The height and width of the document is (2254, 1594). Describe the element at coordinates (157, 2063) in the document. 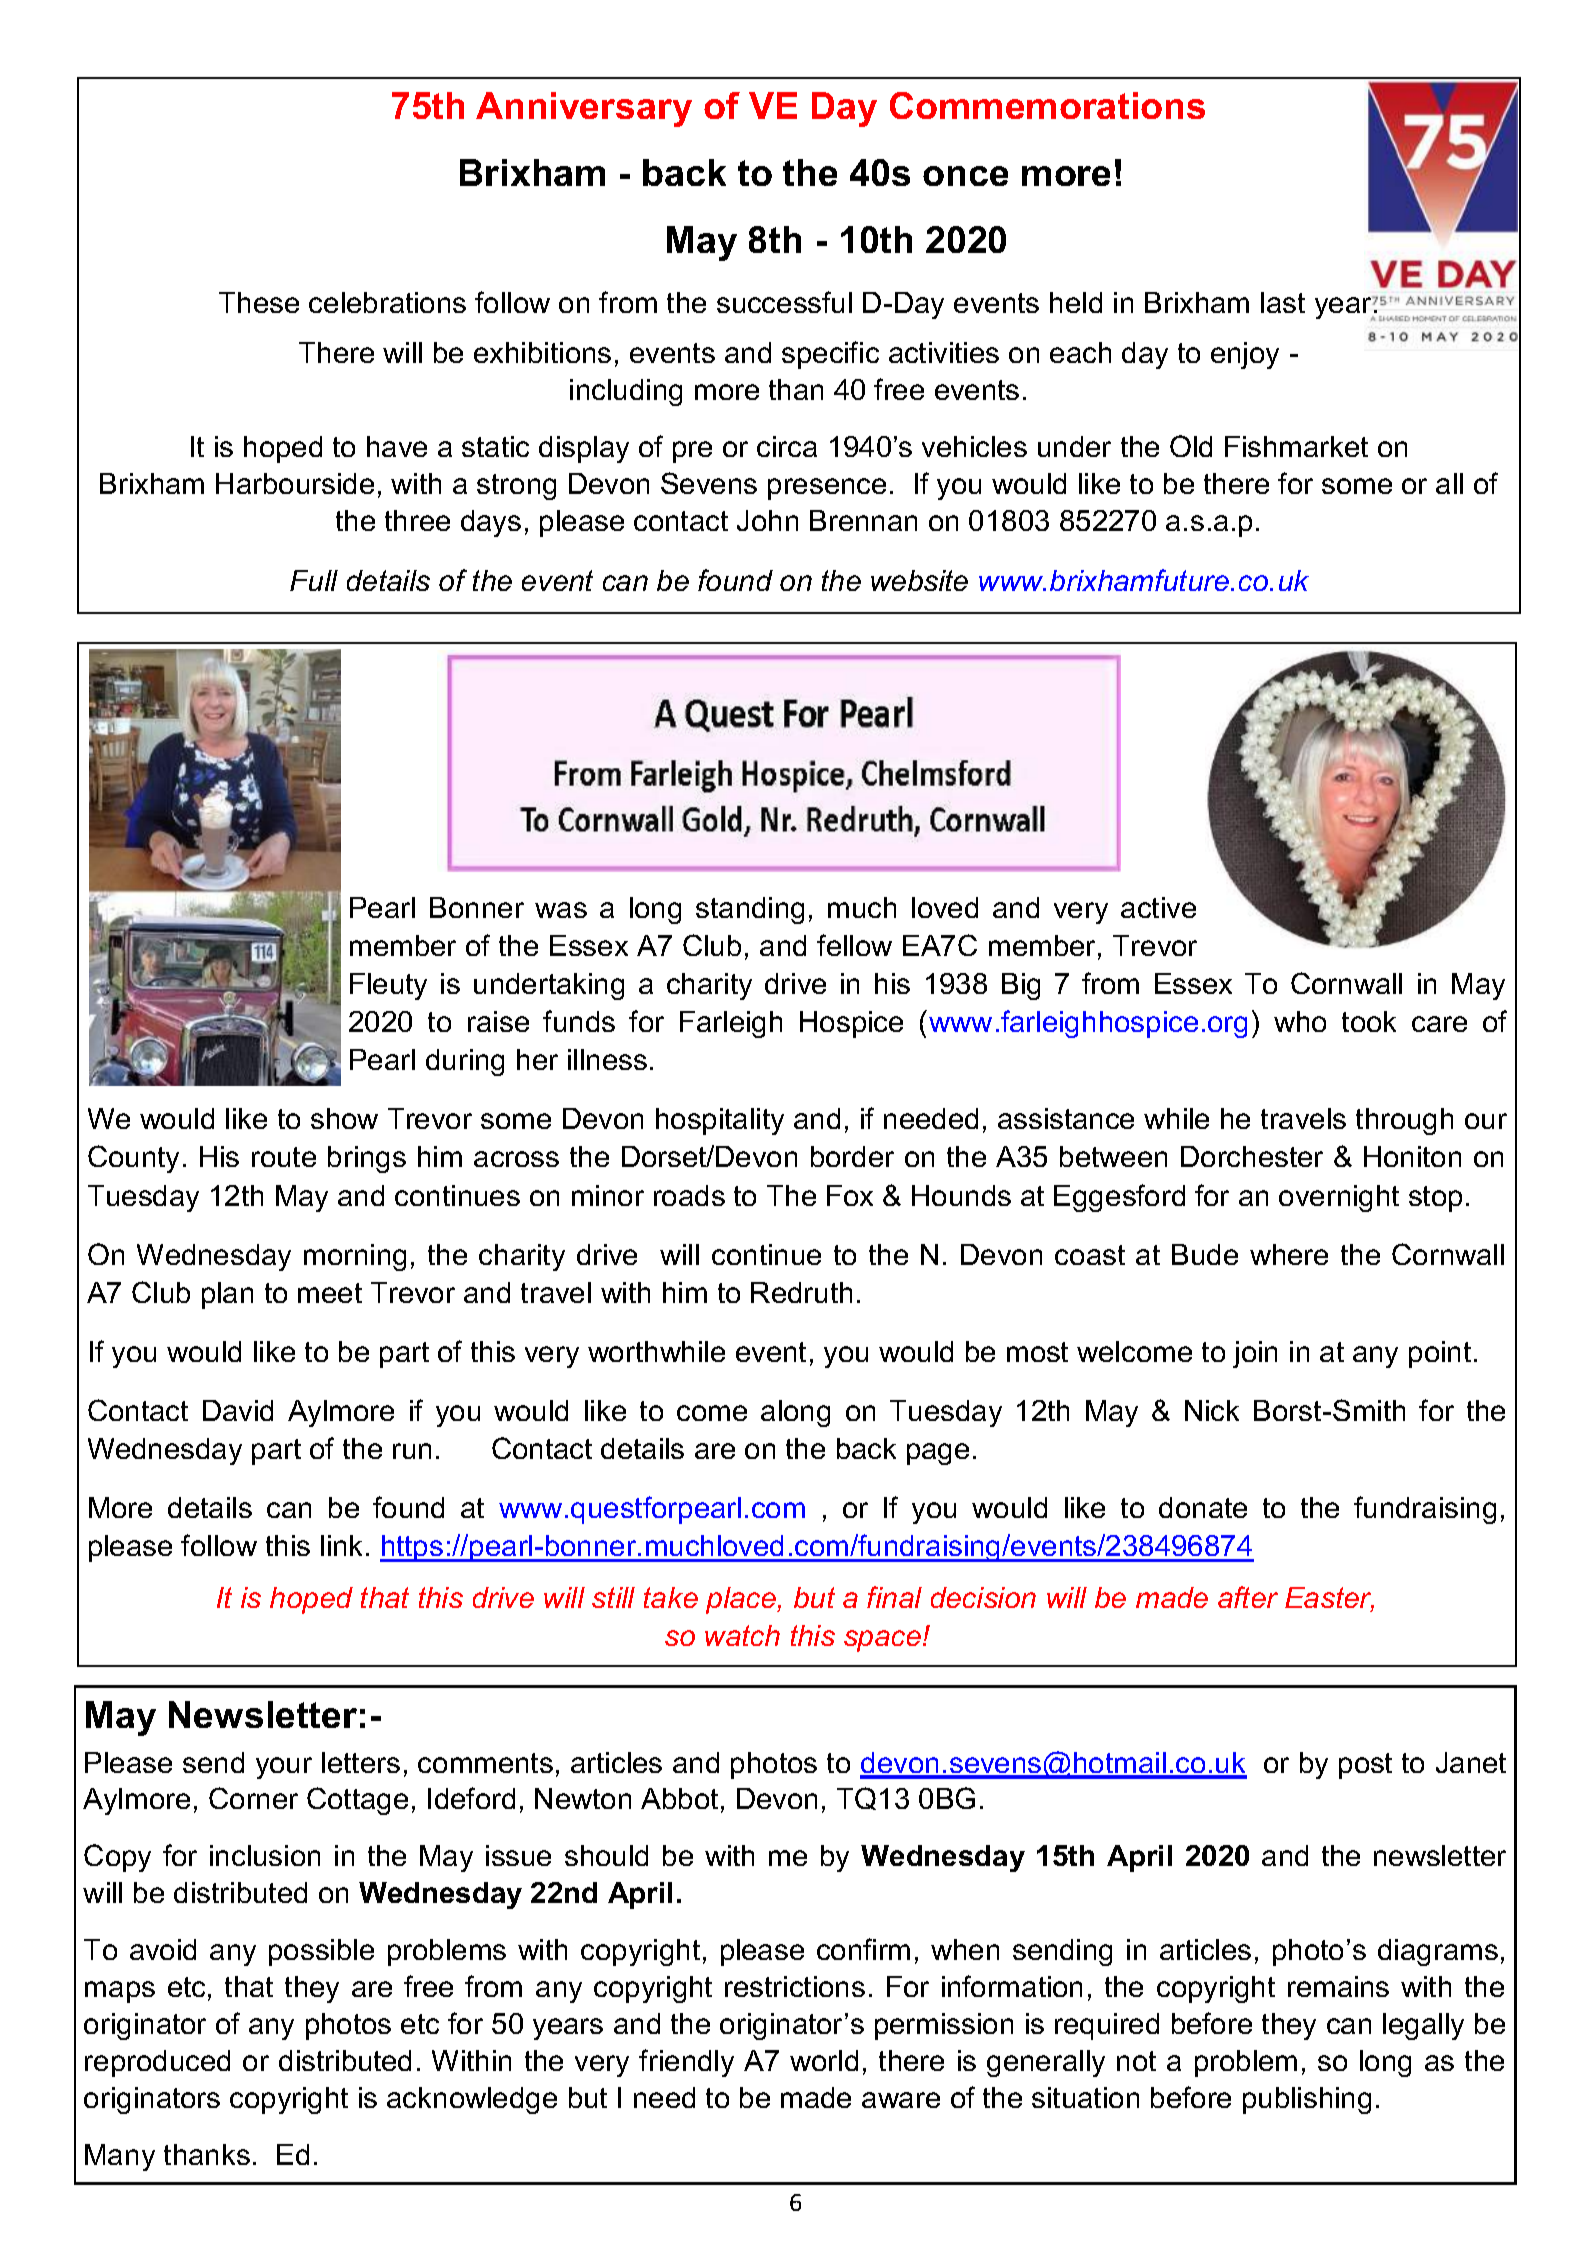

I see `reproduced` at that location.
